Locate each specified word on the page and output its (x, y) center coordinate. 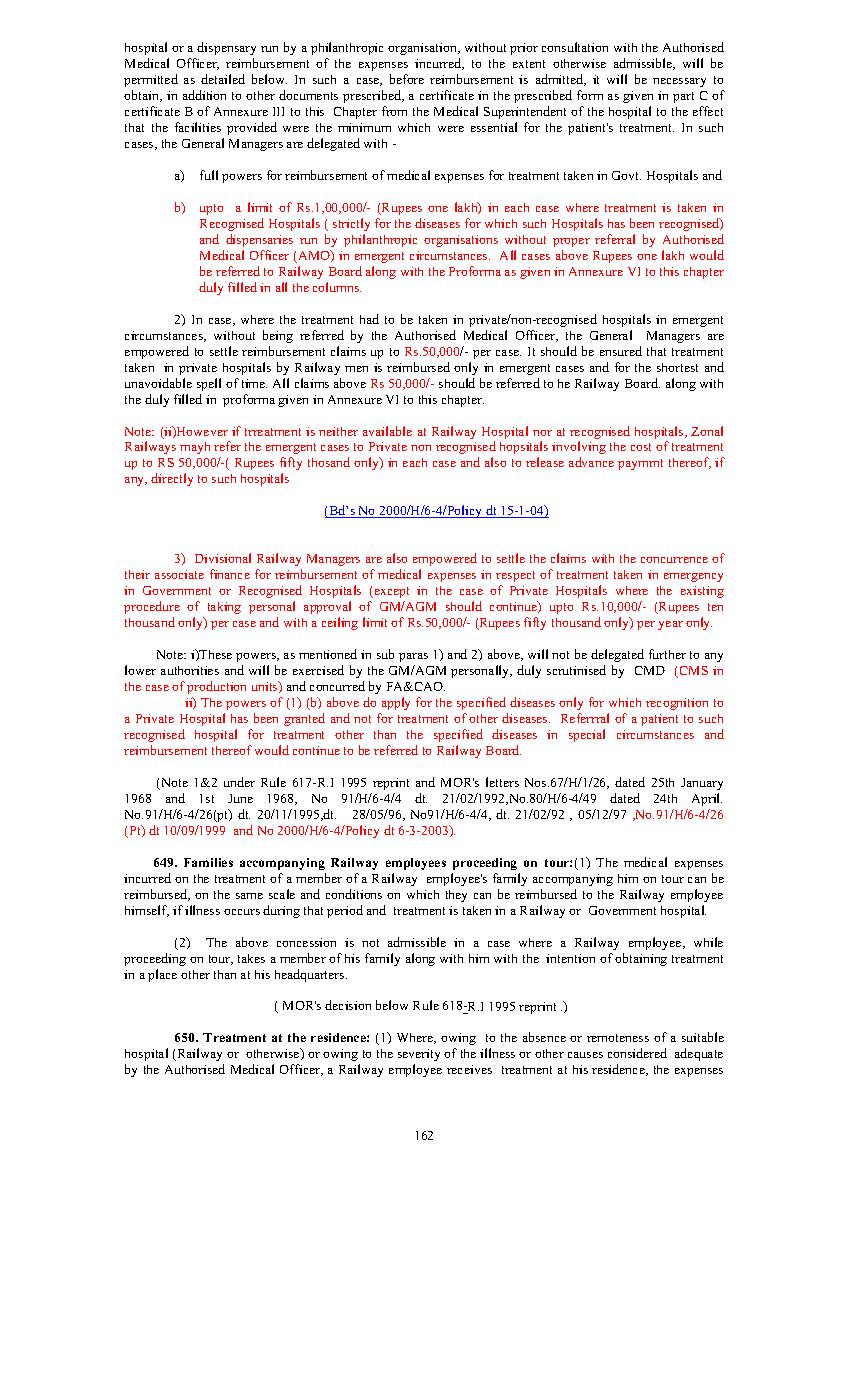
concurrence (674, 560)
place (162, 975)
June (240, 798)
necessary (679, 82)
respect (515, 576)
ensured (621, 351)
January (702, 784)
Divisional (223, 558)
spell (209, 384)
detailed (223, 79)
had (369, 319)
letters (502, 782)
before (407, 79)
